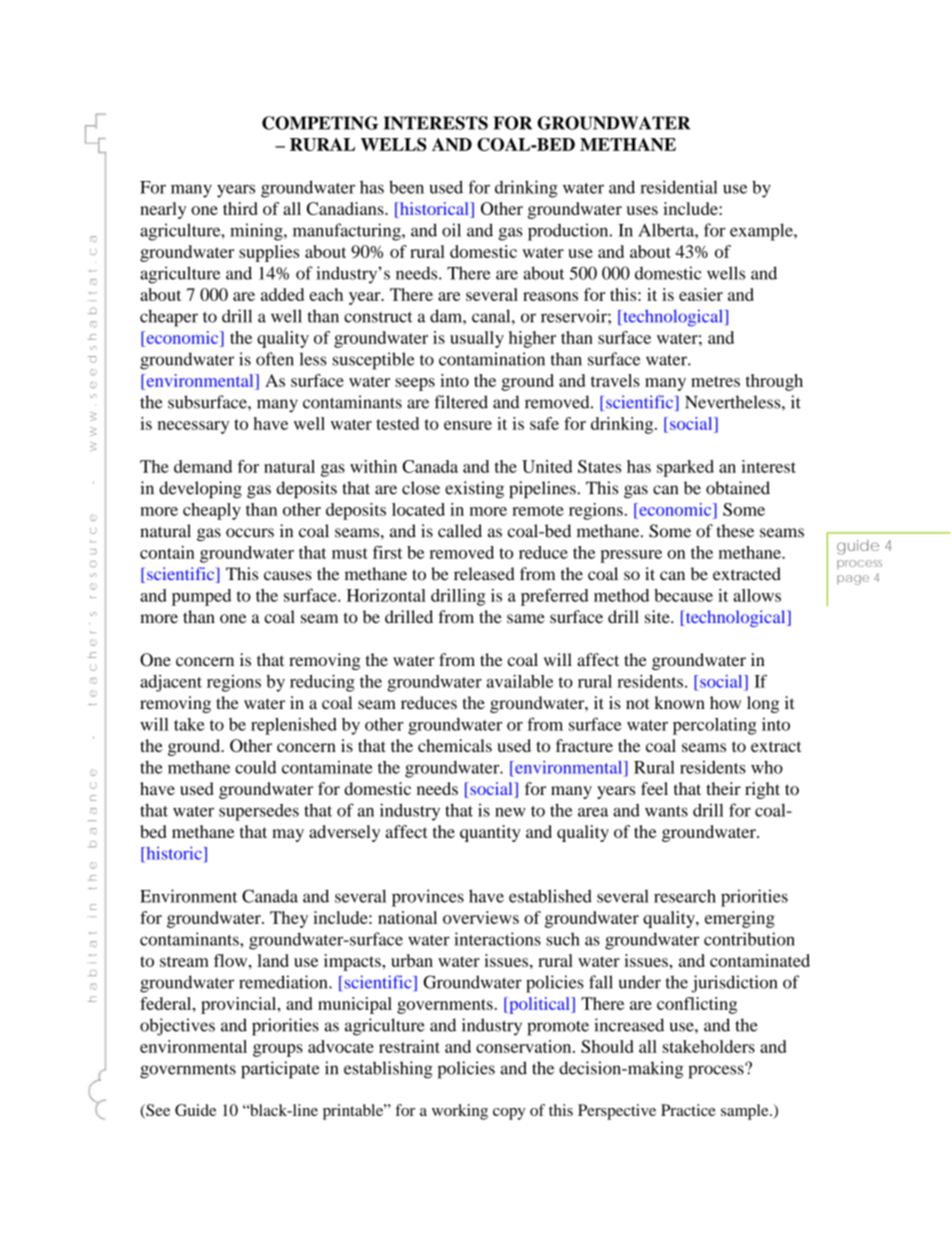  I want to click on who, so click(767, 767).
